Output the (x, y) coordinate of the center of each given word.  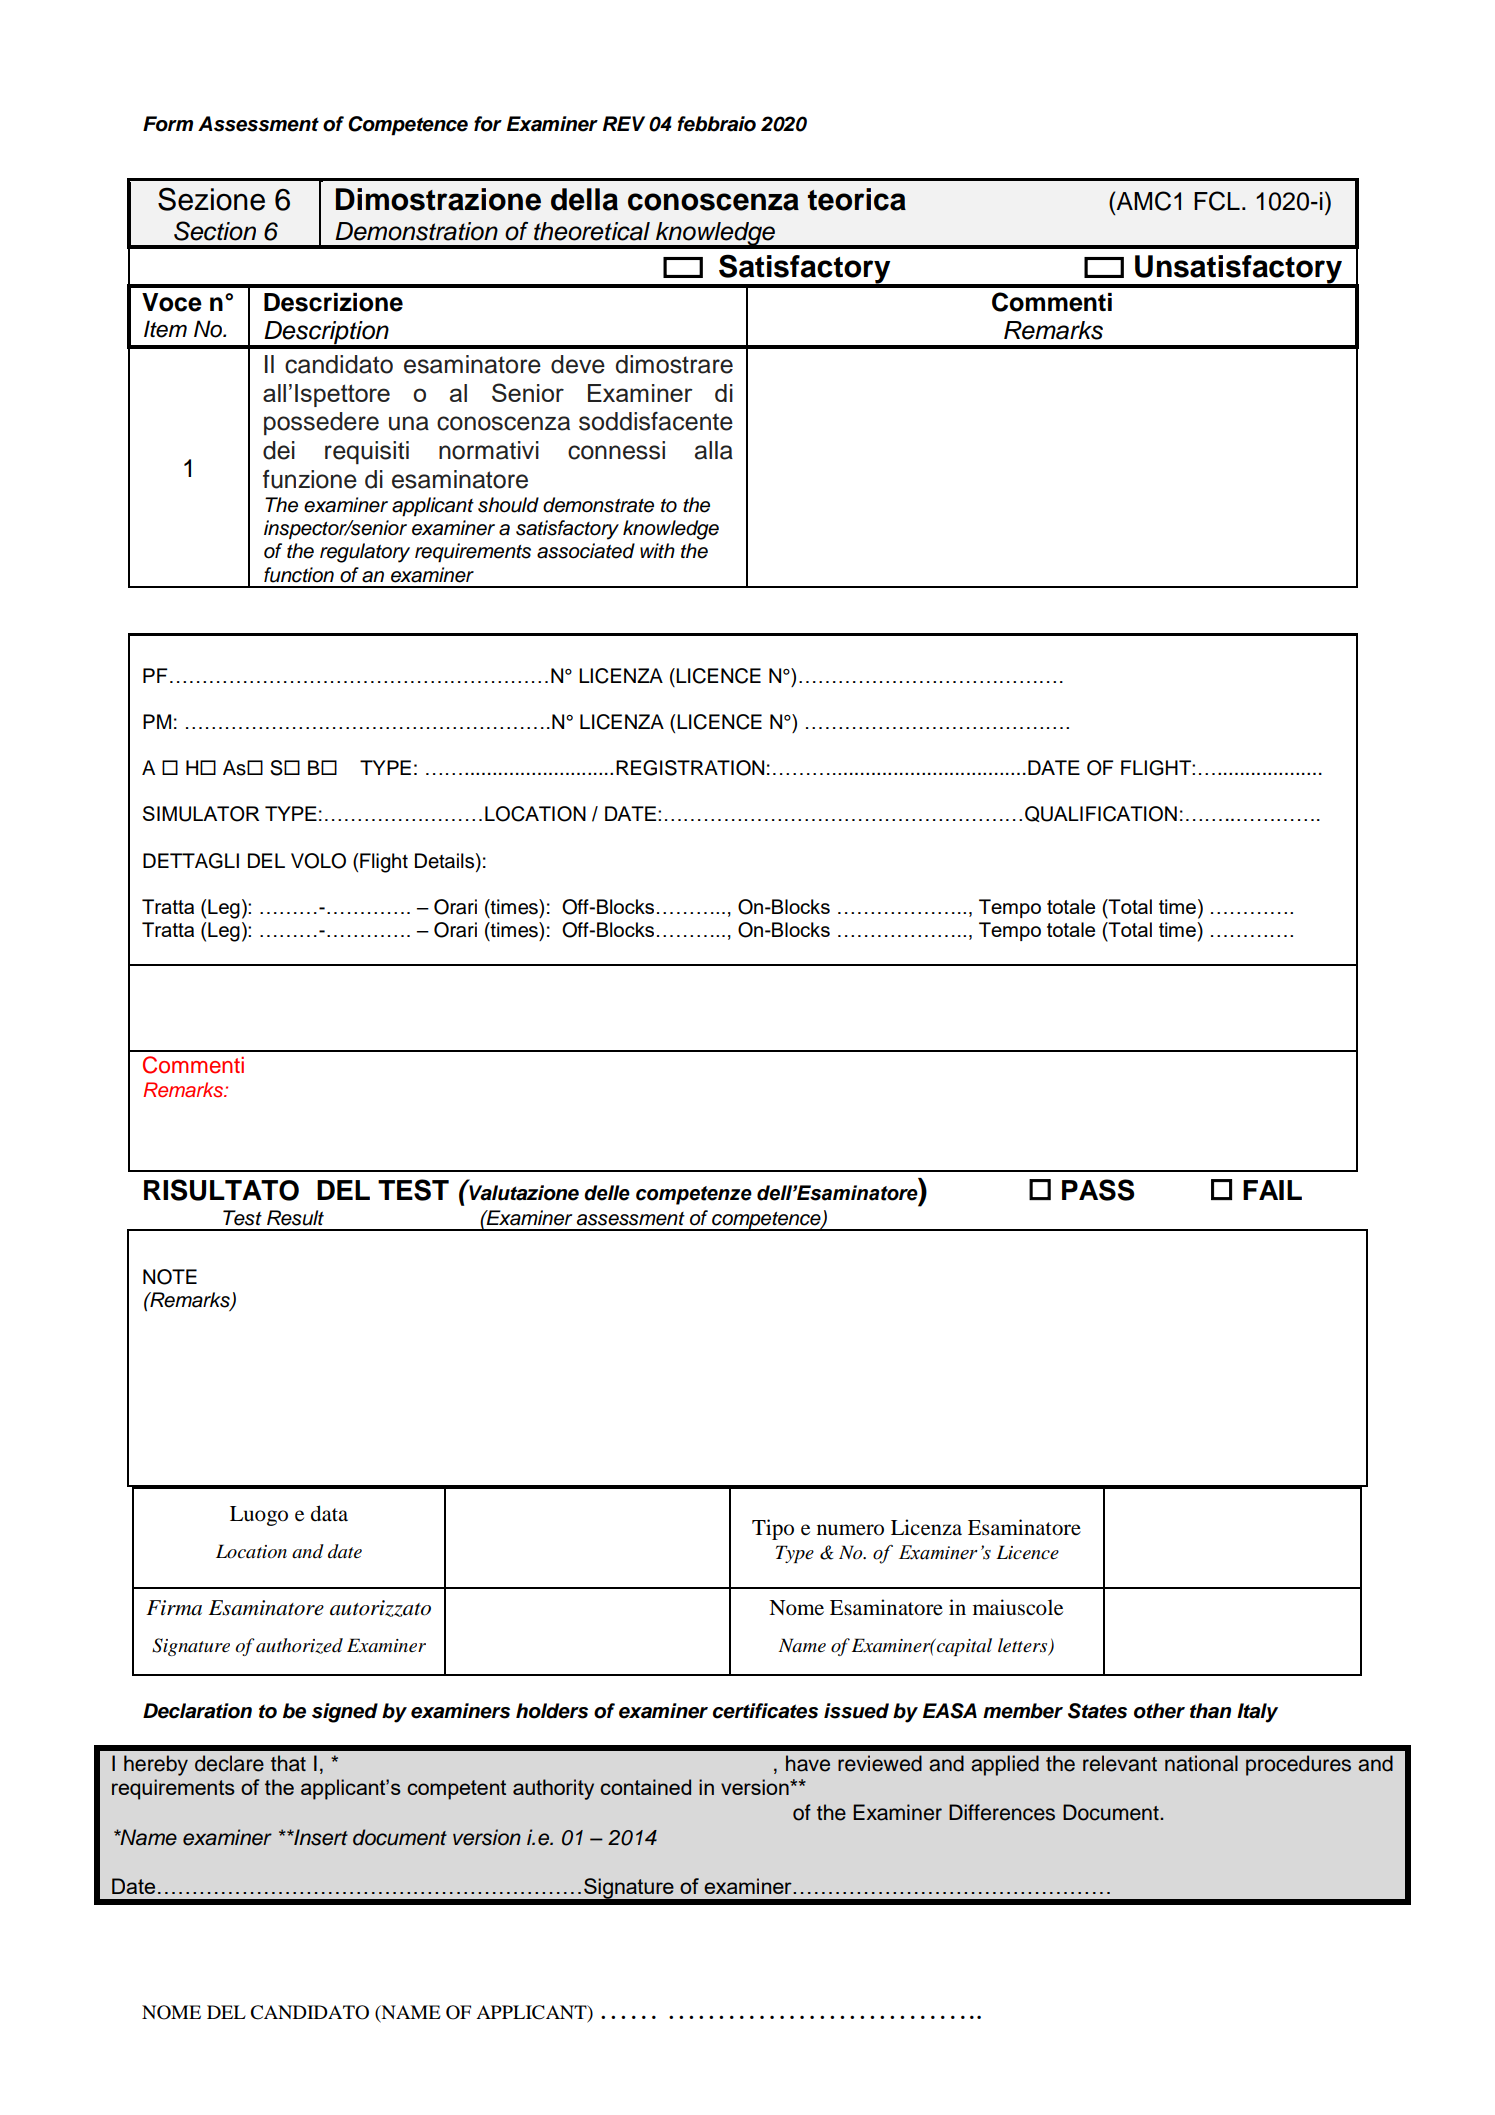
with (657, 550)
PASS (1098, 1190)
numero (850, 1530)
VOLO (318, 861)
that (288, 1763)
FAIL (1272, 1190)
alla (714, 450)
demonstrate (598, 505)
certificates (765, 1711)
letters (1024, 1646)
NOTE (170, 1277)
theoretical (592, 231)
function (299, 575)
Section (215, 231)
